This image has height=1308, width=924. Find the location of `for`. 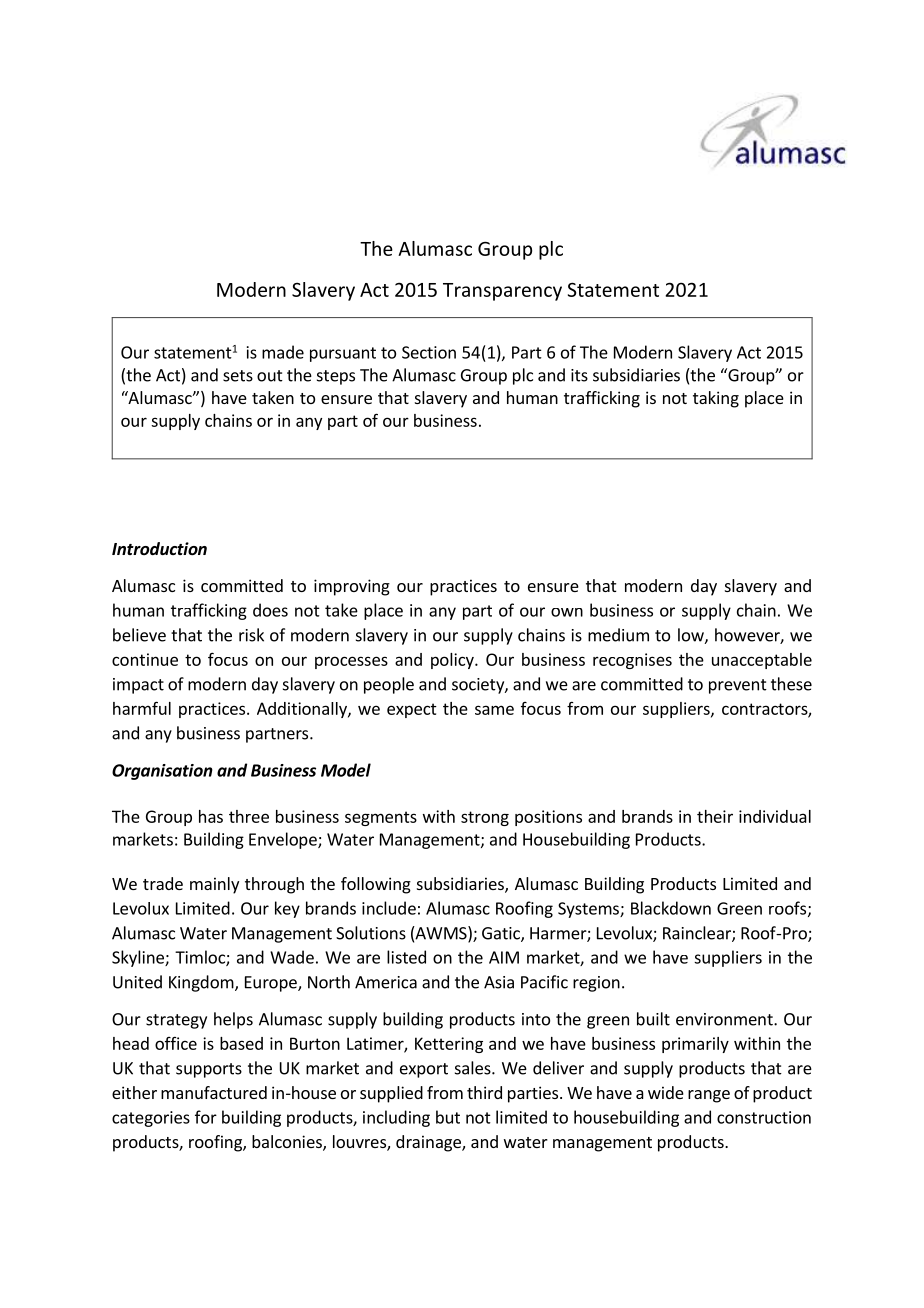

for is located at coordinates (206, 1117).
